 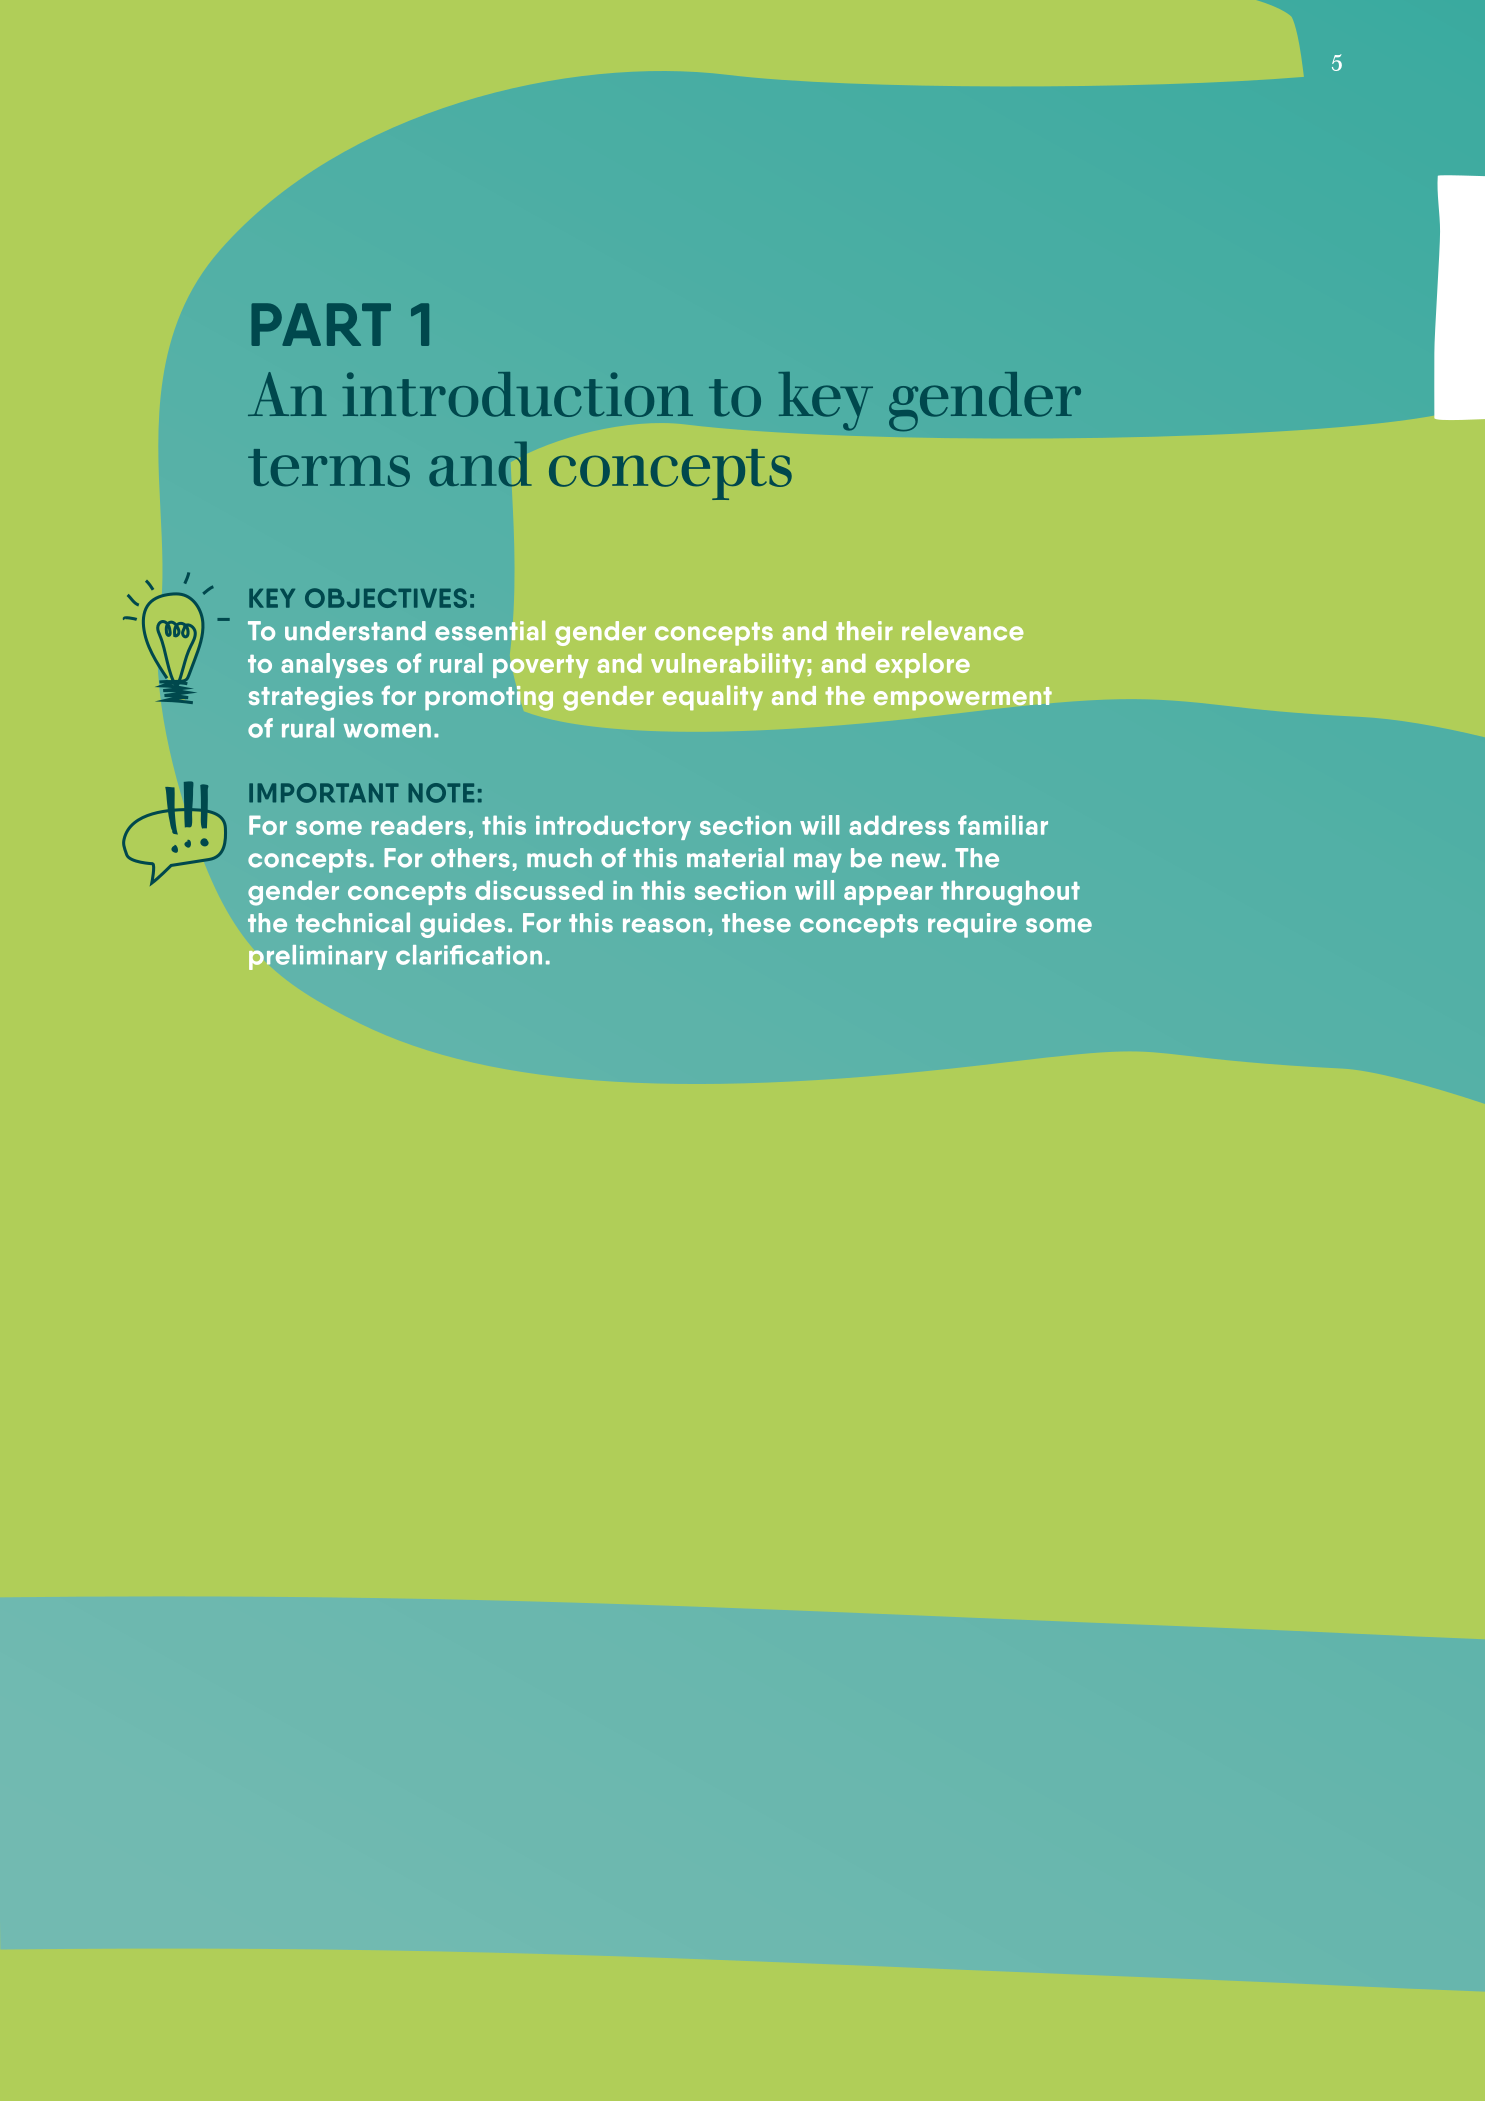 I want to click on relevance, so click(x=963, y=630).
